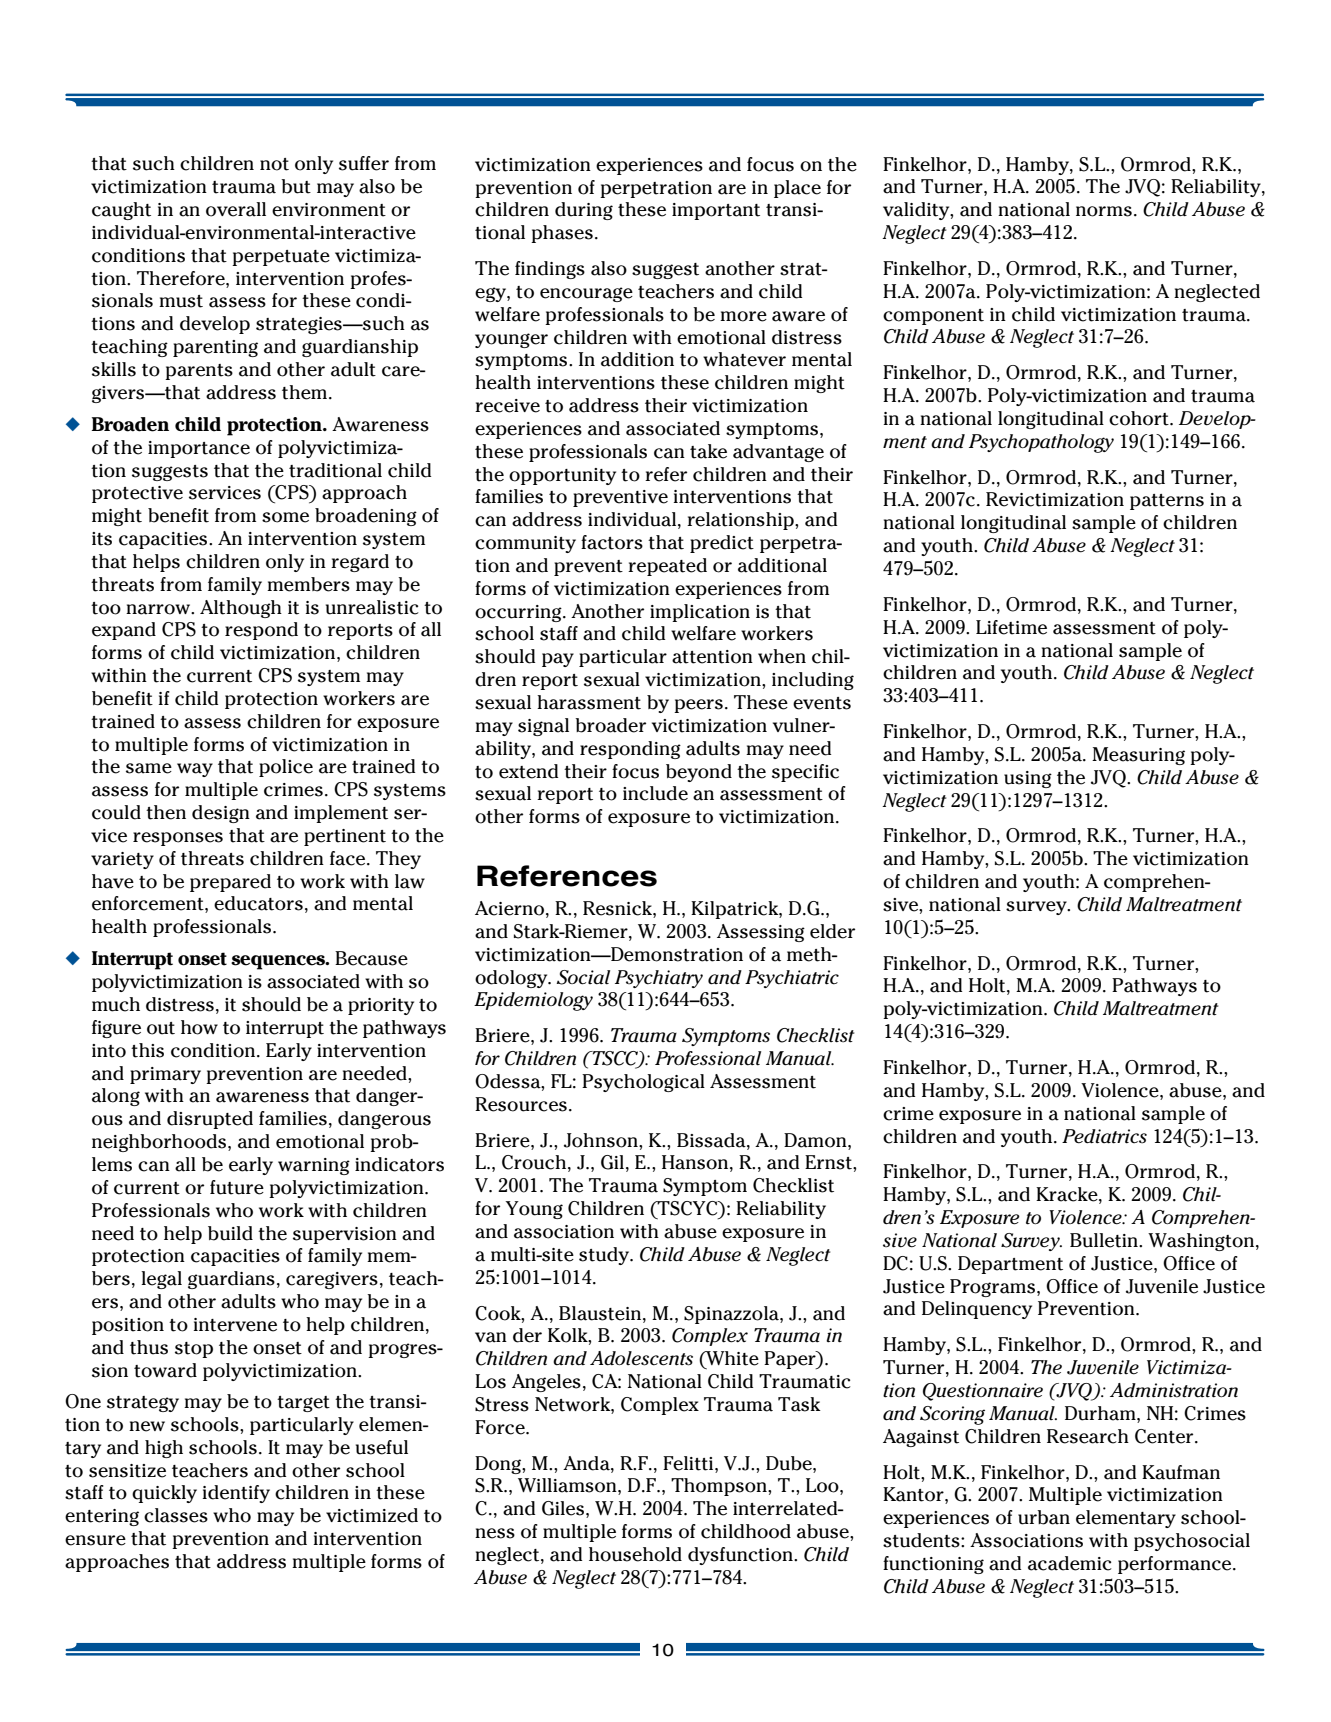 This document has width=1331, height=1722. Describe the element at coordinates (635, 1554) in the document. I see `household` at that location.
